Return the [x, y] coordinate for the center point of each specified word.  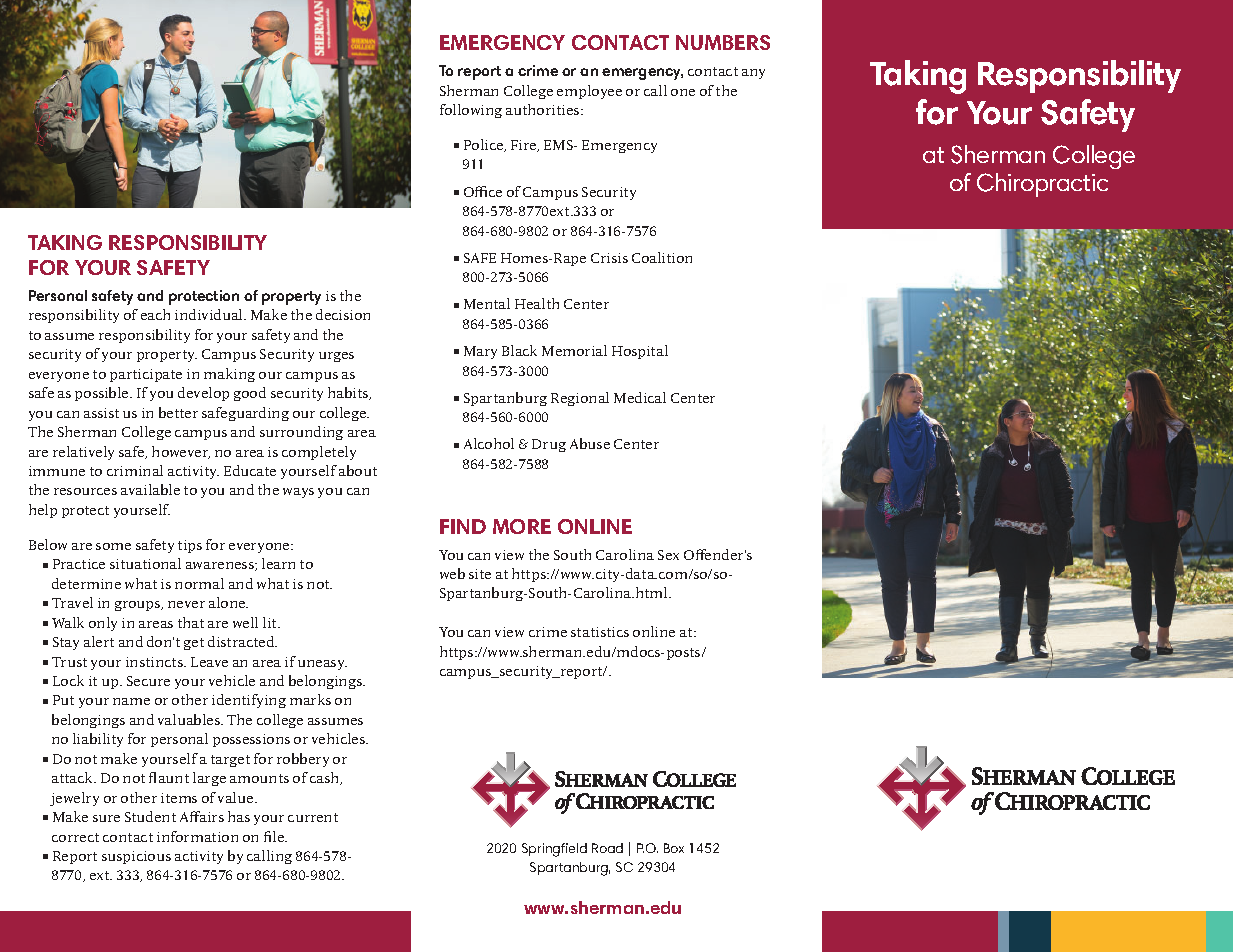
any [753, 74]
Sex [668, 555]
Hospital [640, 352]
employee [589, 92]
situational [145, 563]
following [471, 111]
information [197, 836]
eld [577, 848]
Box [674, 848]
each [155, 314]
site [480, 574]
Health [537, 303]
